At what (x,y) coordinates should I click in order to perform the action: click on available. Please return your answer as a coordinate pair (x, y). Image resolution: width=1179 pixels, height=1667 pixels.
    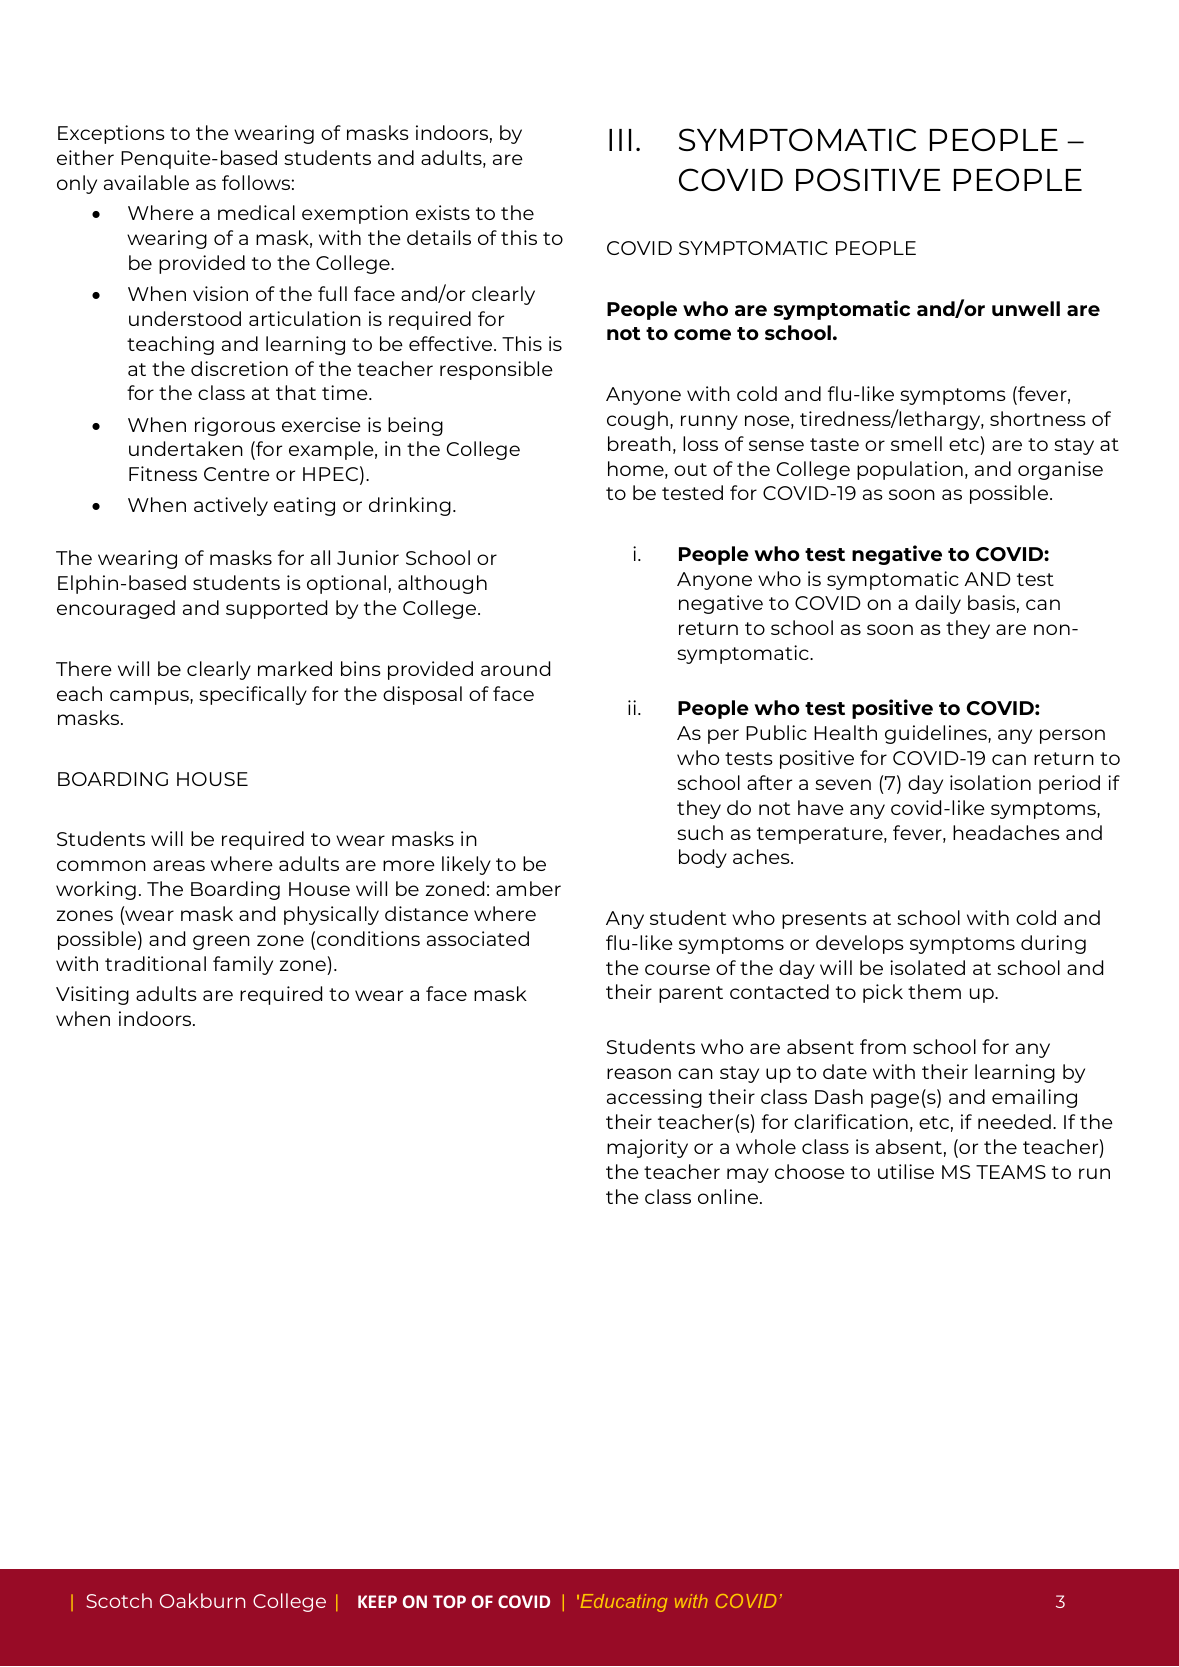
    Looking at the image, I should click on (146, 182).
